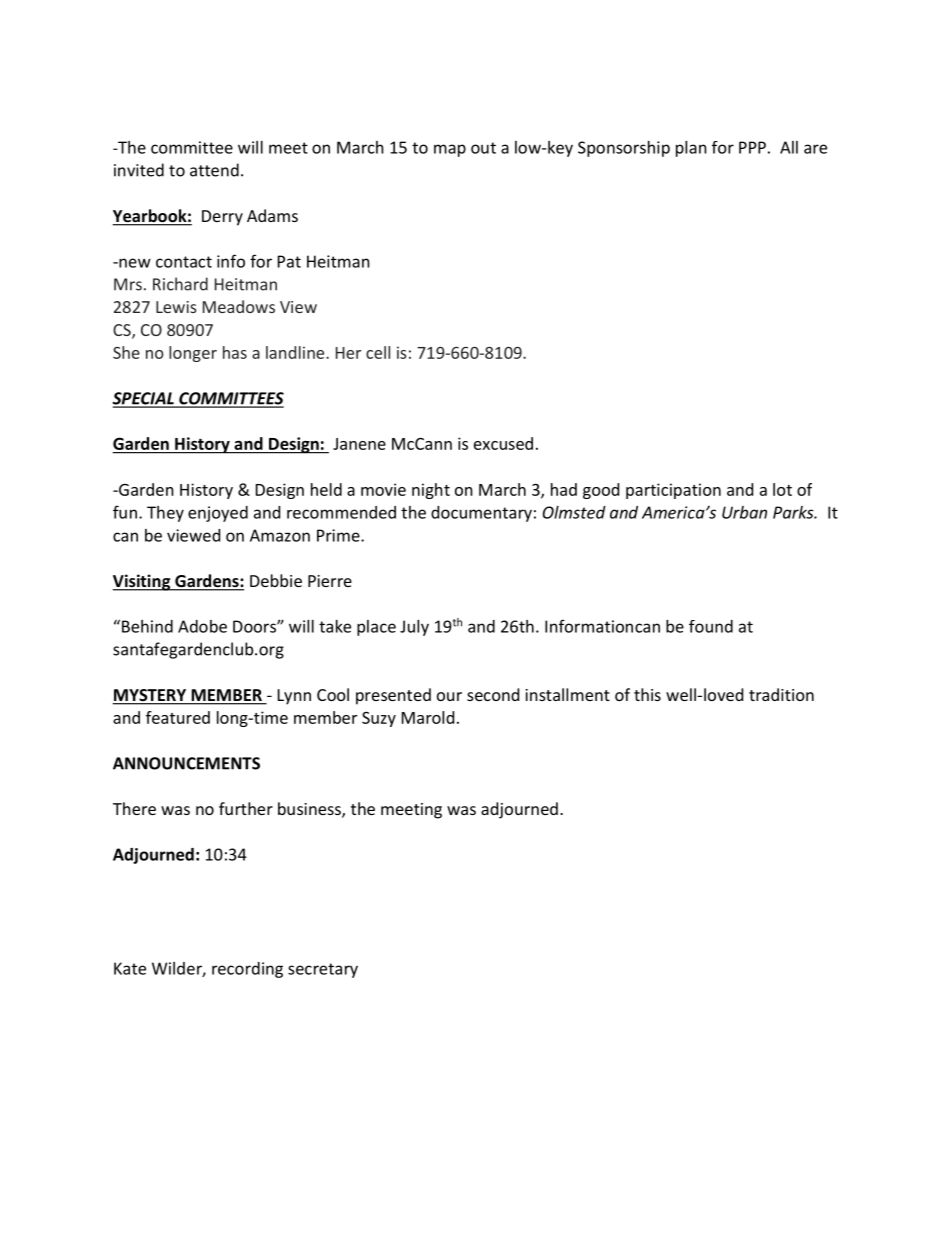 The width and height of the image is (952, 1233). I want to click on SPECIAL, so click(144, 399).
